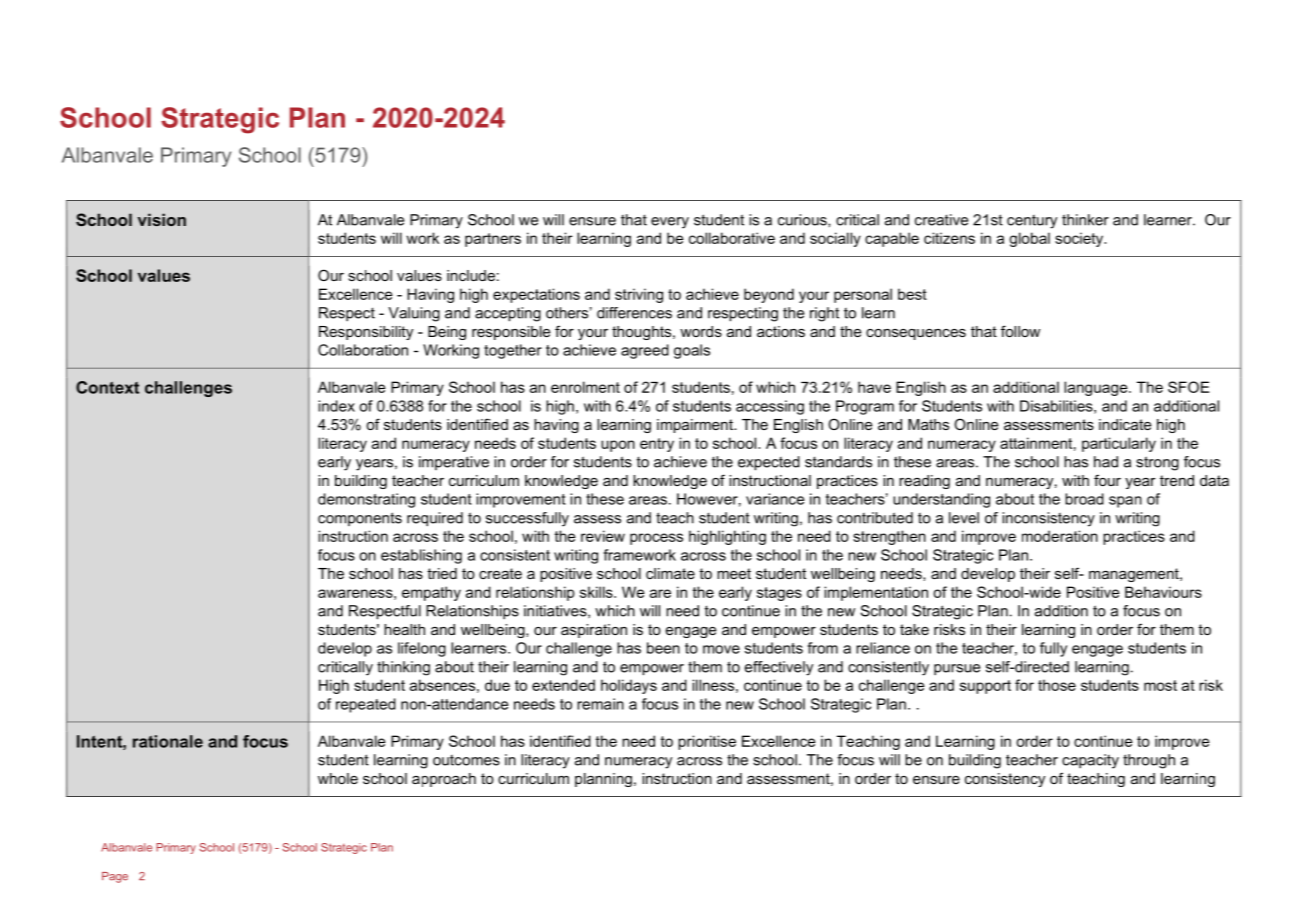 Image resolution: width=1308 pixels, height=924 pixels. Describe the element at coordinates (336, 406) in the page. I see `index` at that location.
